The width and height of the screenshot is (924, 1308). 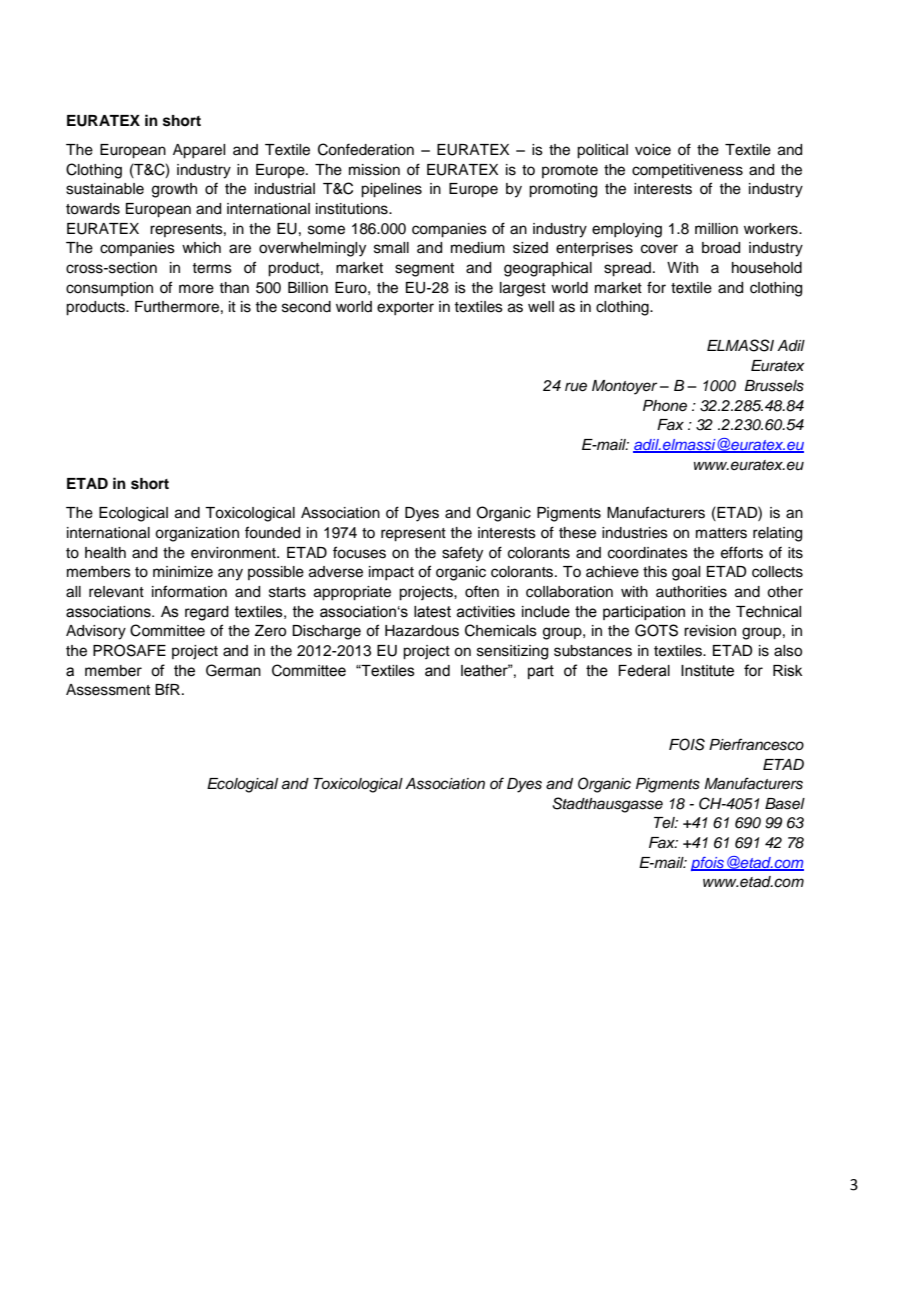 What do you see at coordinates (306, 307) in the screenshot?
I see `second` at bounding box center [306, 307].
